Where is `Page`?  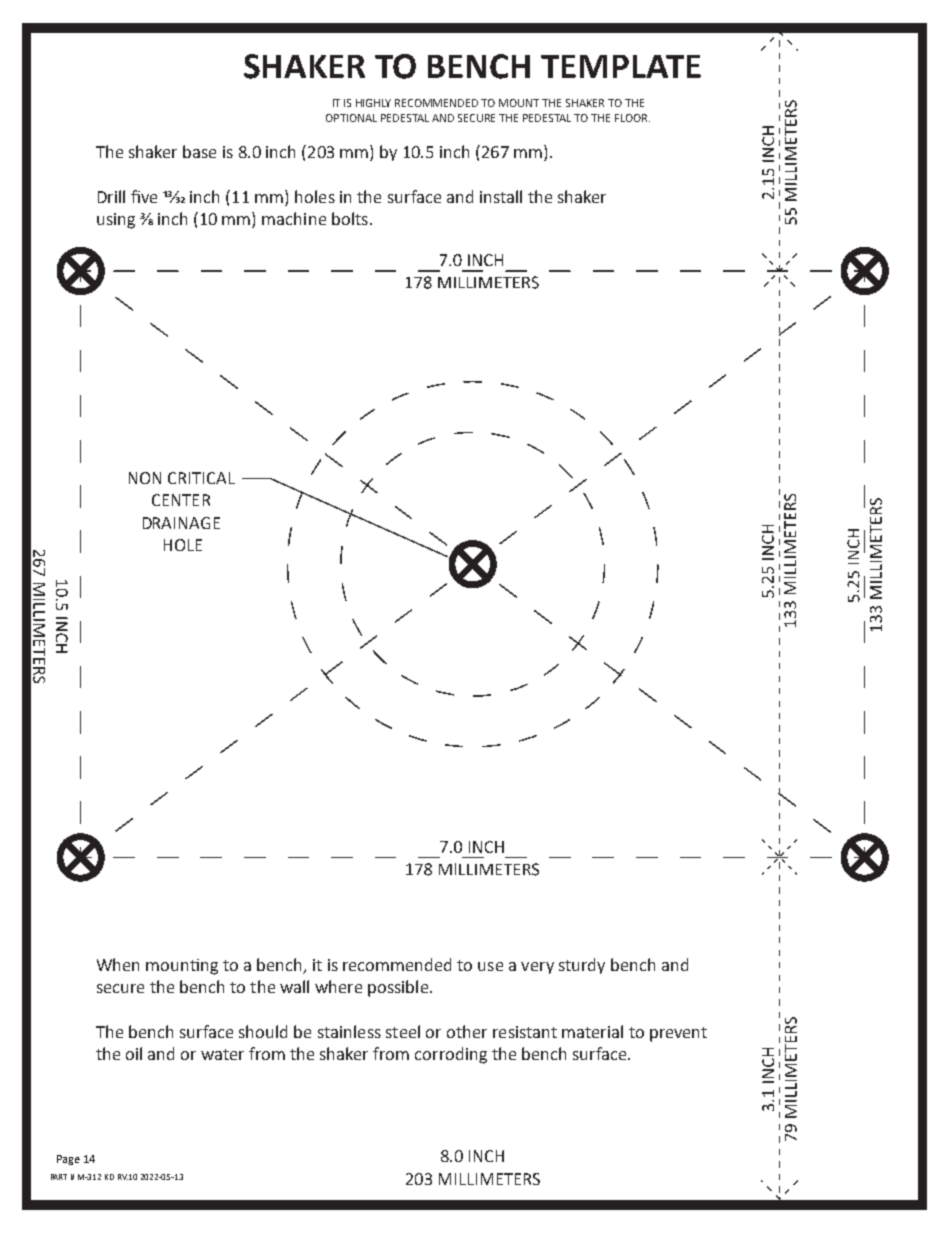 Page is located at coordinates (68, 1160).
